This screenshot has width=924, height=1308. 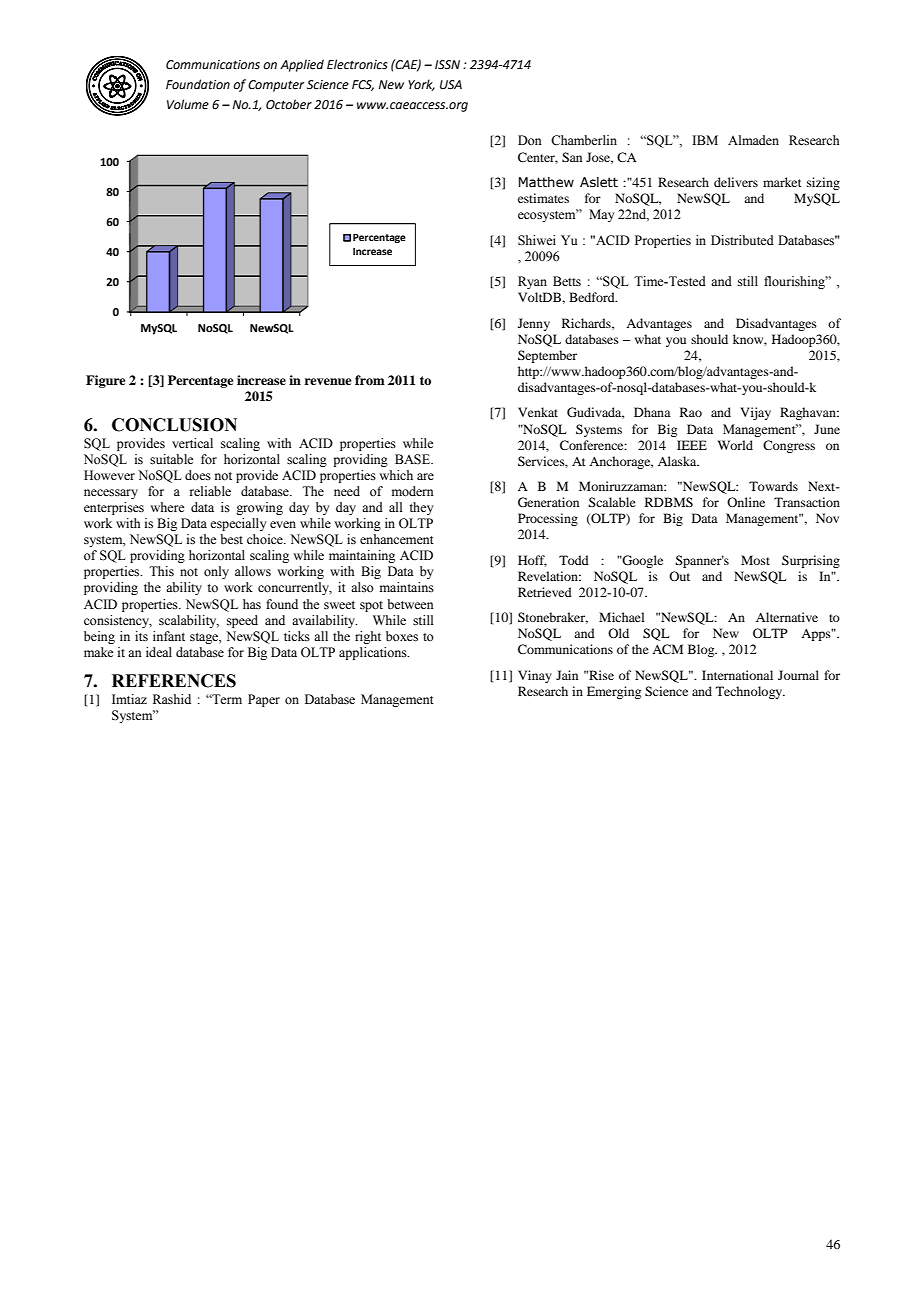 I want to click on REFERENCES, so click(x=174, y=681).
